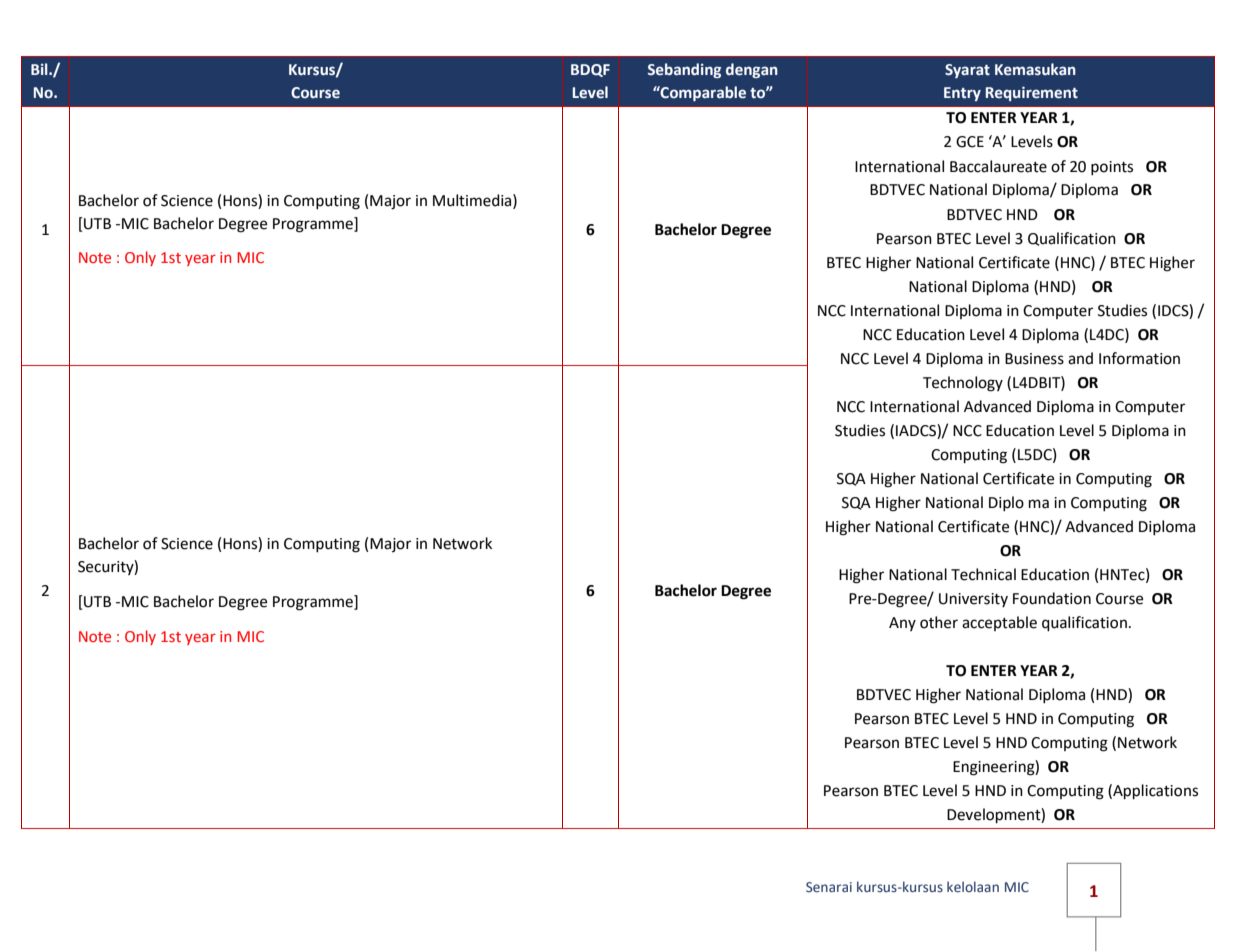 Image resolution: width=1233 pixels, height=952 pixels. I want to click on University, so click(973, 600).
